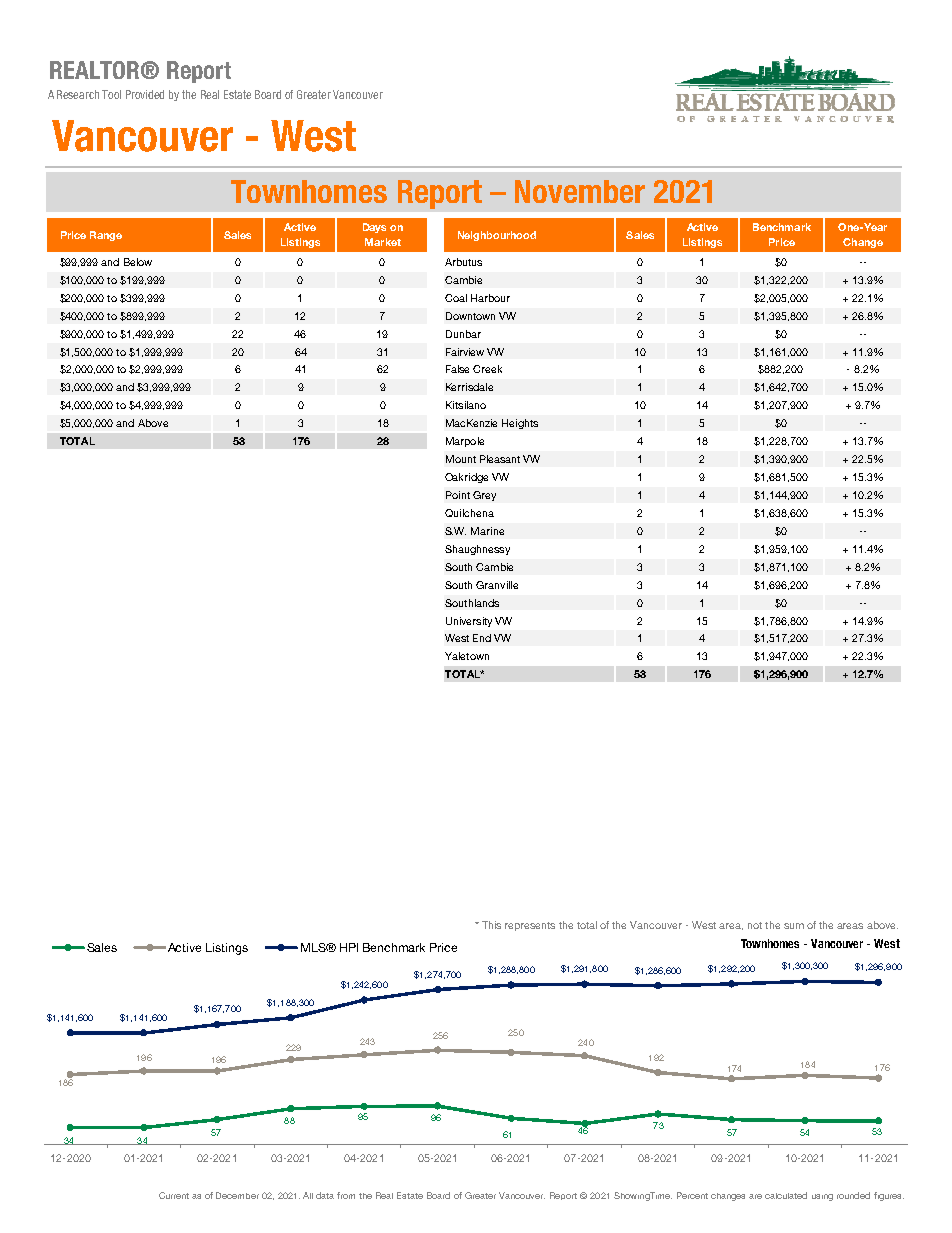  I want to click on November, so click(580, 191).
